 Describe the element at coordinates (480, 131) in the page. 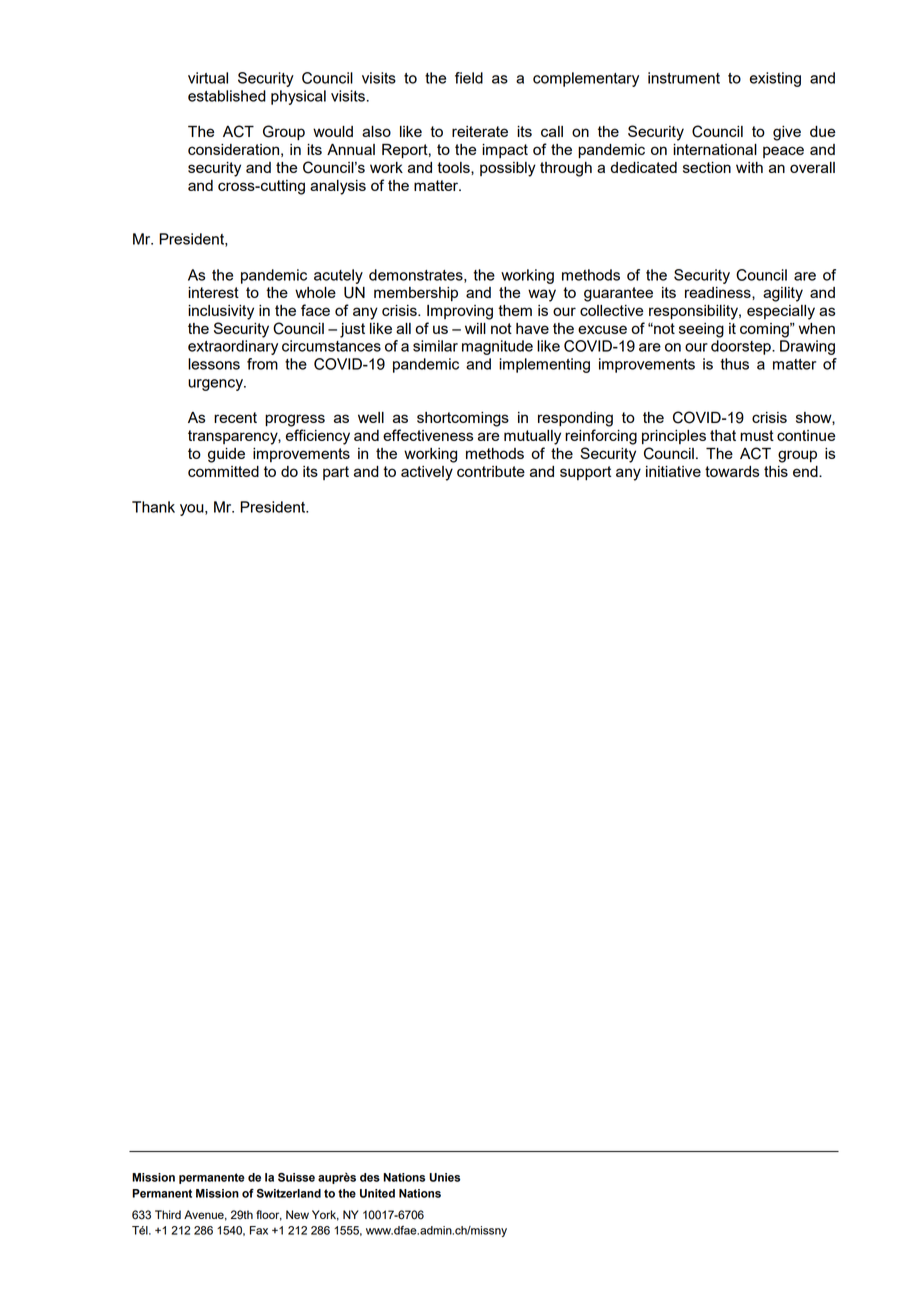

I see `reiterate` at that location.
